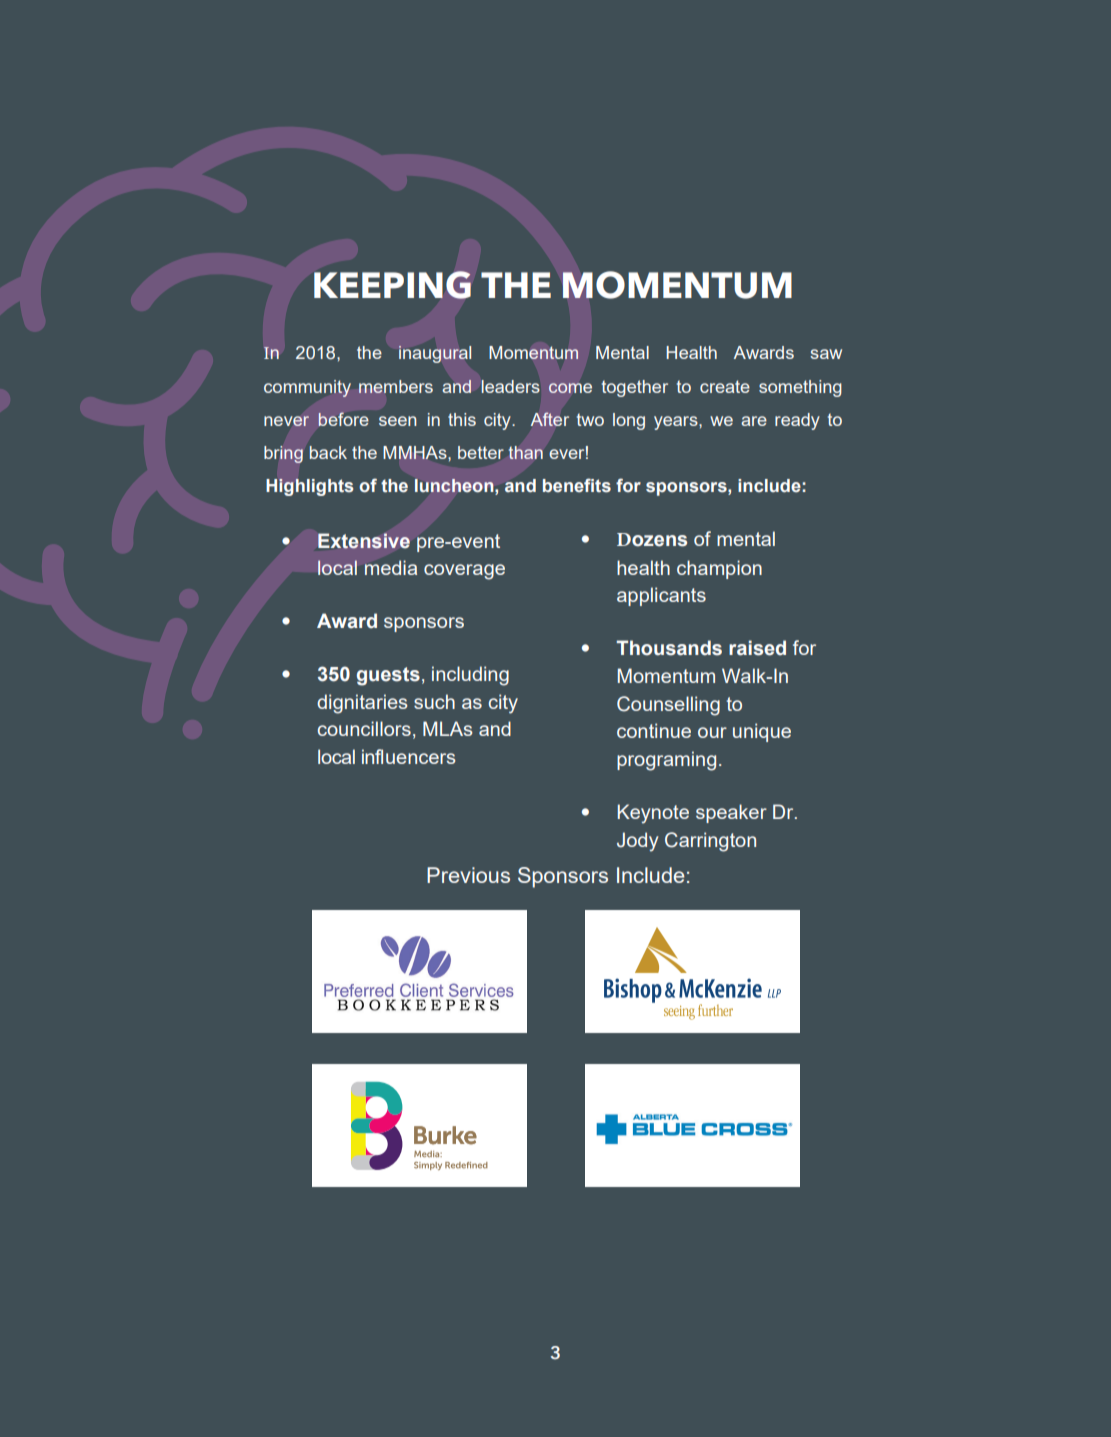  I want to click on saw, so click(826, 354).
